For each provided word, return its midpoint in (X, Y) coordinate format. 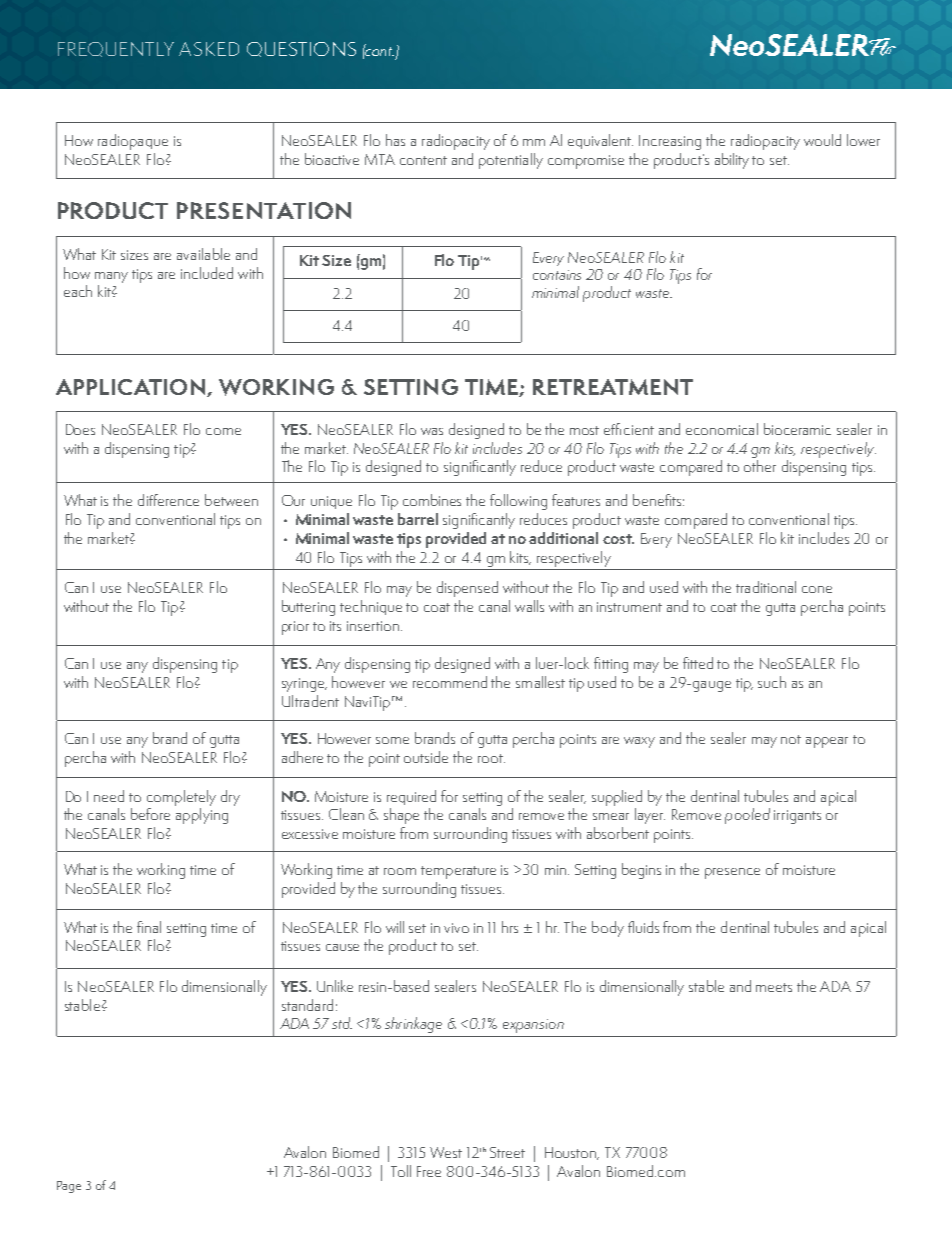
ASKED (209, 49)
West (446, 1152)
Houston (572, 1153)
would (822, 140)
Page (69, 1187)
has (395, 140)
